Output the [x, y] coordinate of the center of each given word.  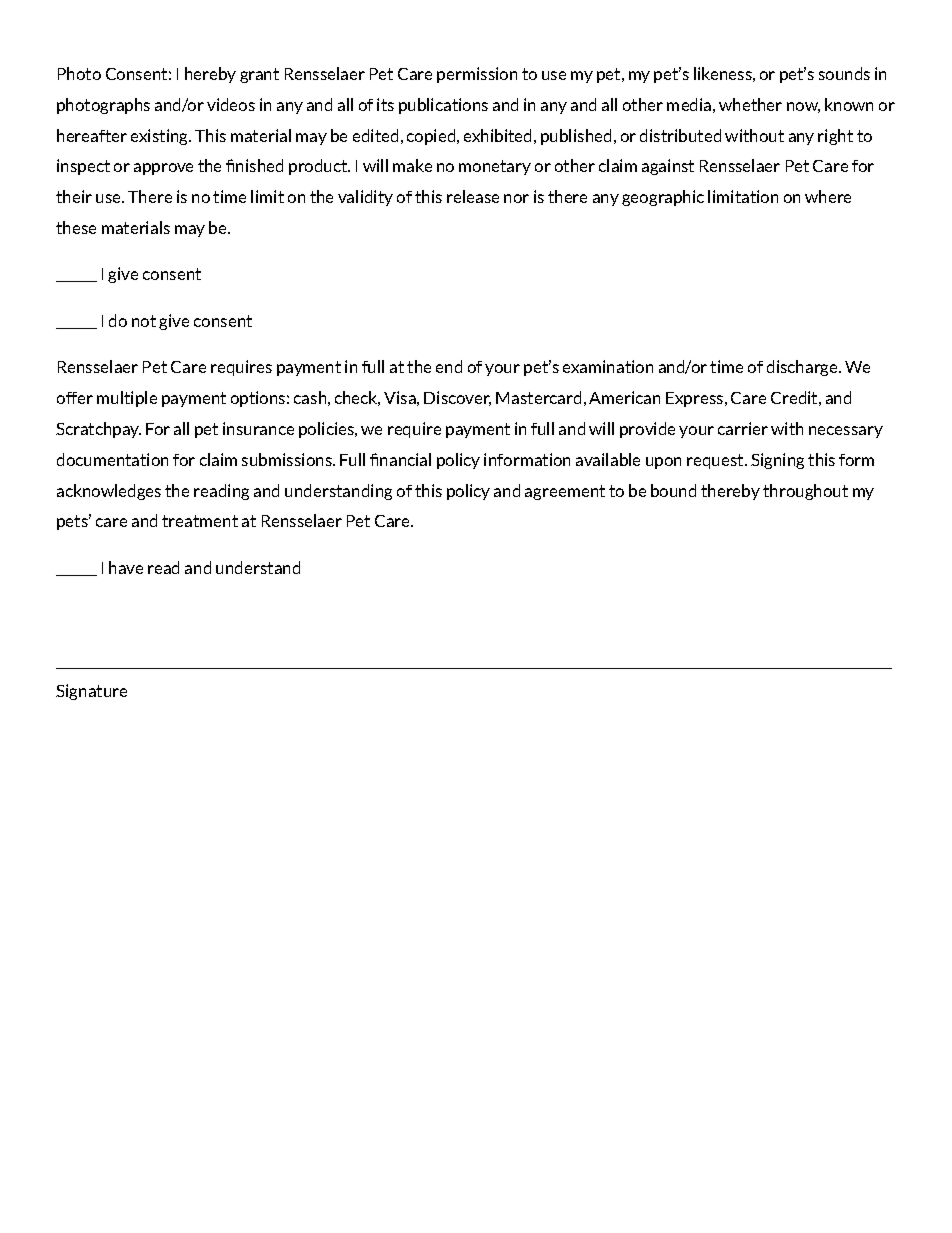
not [144, 321]
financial [400, 459]
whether [750, 104]
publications [443, 106]
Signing [777, 461]
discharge [803, 368]
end [449, 366]
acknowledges [109, 492]
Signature [91, 692]
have [126, 567]
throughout [805, 492]
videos [231, 104]
